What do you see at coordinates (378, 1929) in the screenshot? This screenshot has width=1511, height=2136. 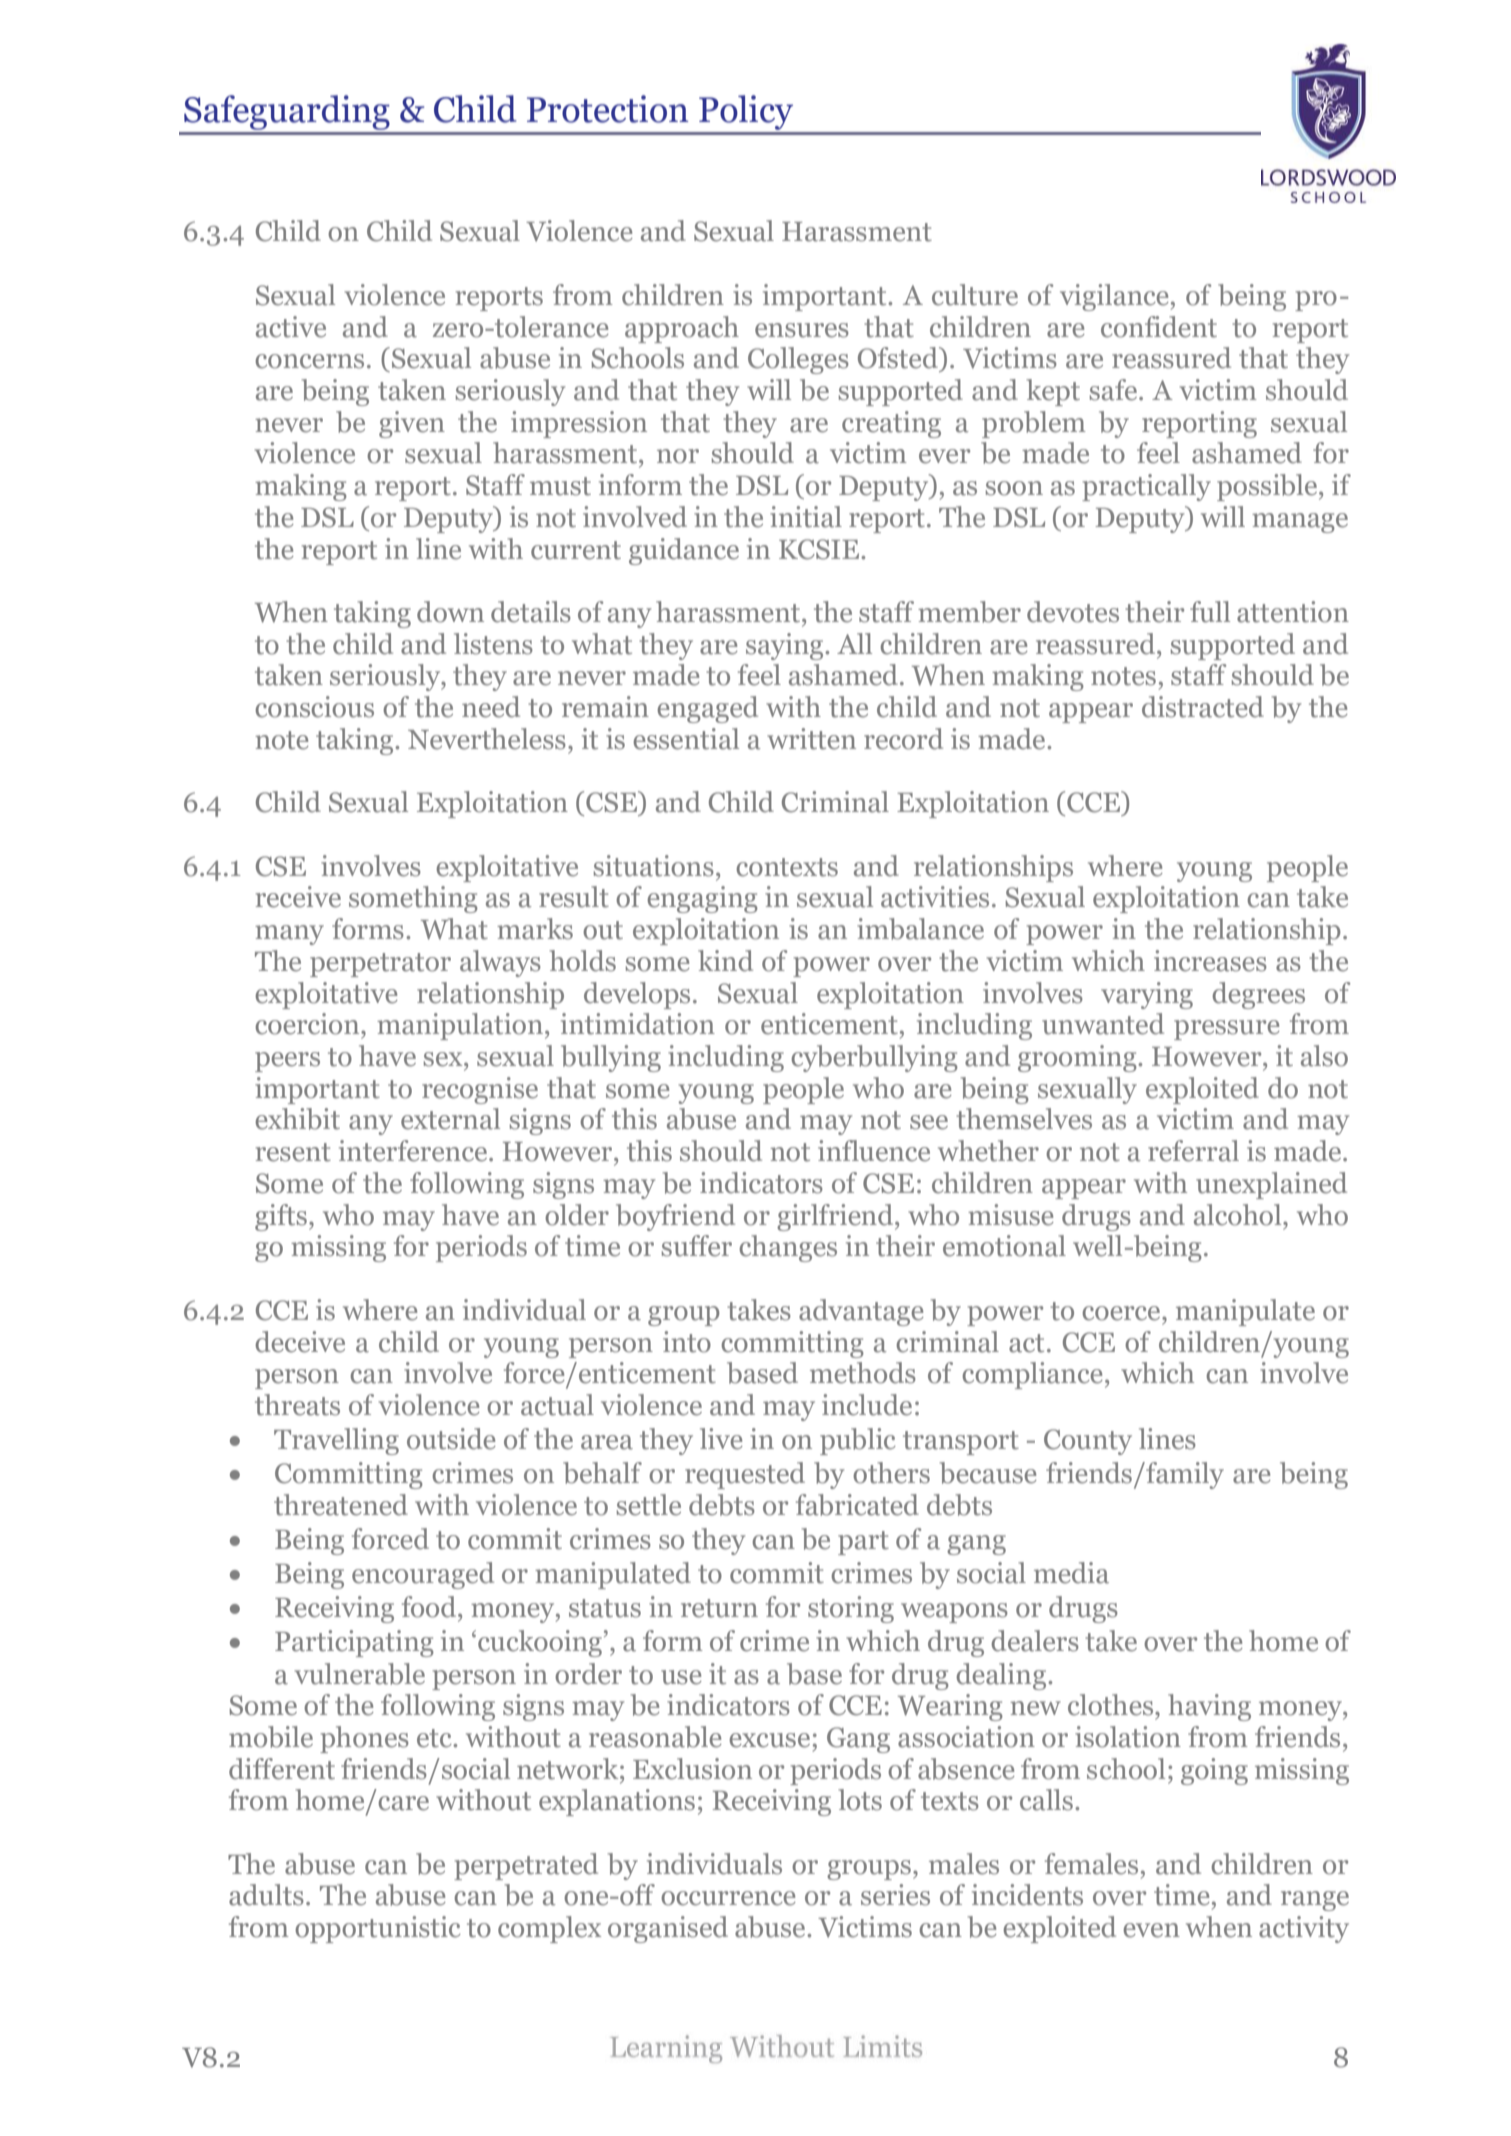 I see `opportunistic` at bounding box center [378, 1929].
